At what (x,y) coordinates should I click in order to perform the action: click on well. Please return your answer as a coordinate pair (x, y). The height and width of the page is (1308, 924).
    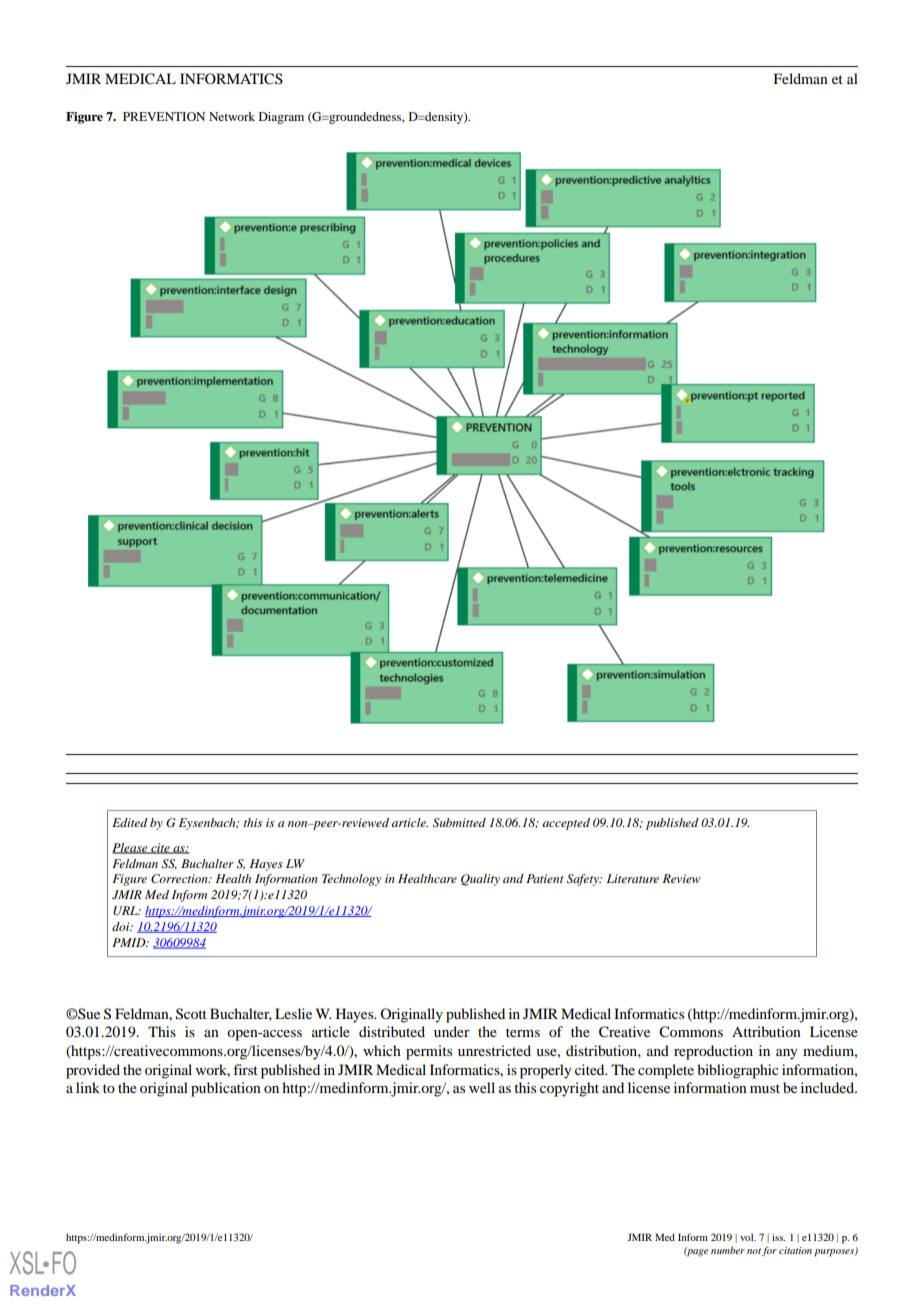
    Looking at the image, I should click on (482, 1087).
